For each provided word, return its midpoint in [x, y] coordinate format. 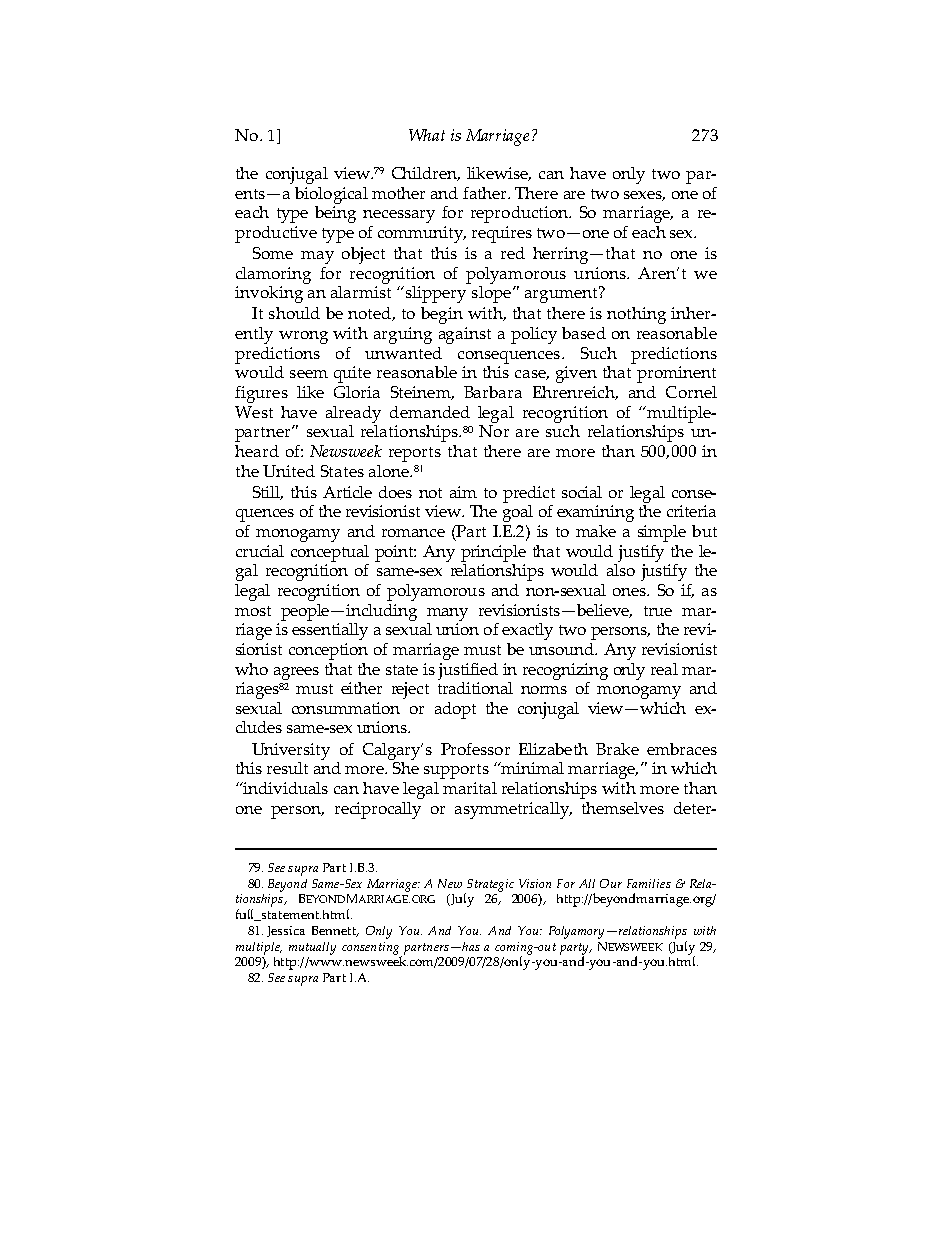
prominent [676, 374]
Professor [475, 749]
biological [331, 195]
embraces [682, 749]
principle [493, 553]
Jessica [286, 931]
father [486, 193]
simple [662, 533]
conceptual [330, 553]
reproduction [520, 214]
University [291, 751]
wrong [303, 337]
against [465, 335]
